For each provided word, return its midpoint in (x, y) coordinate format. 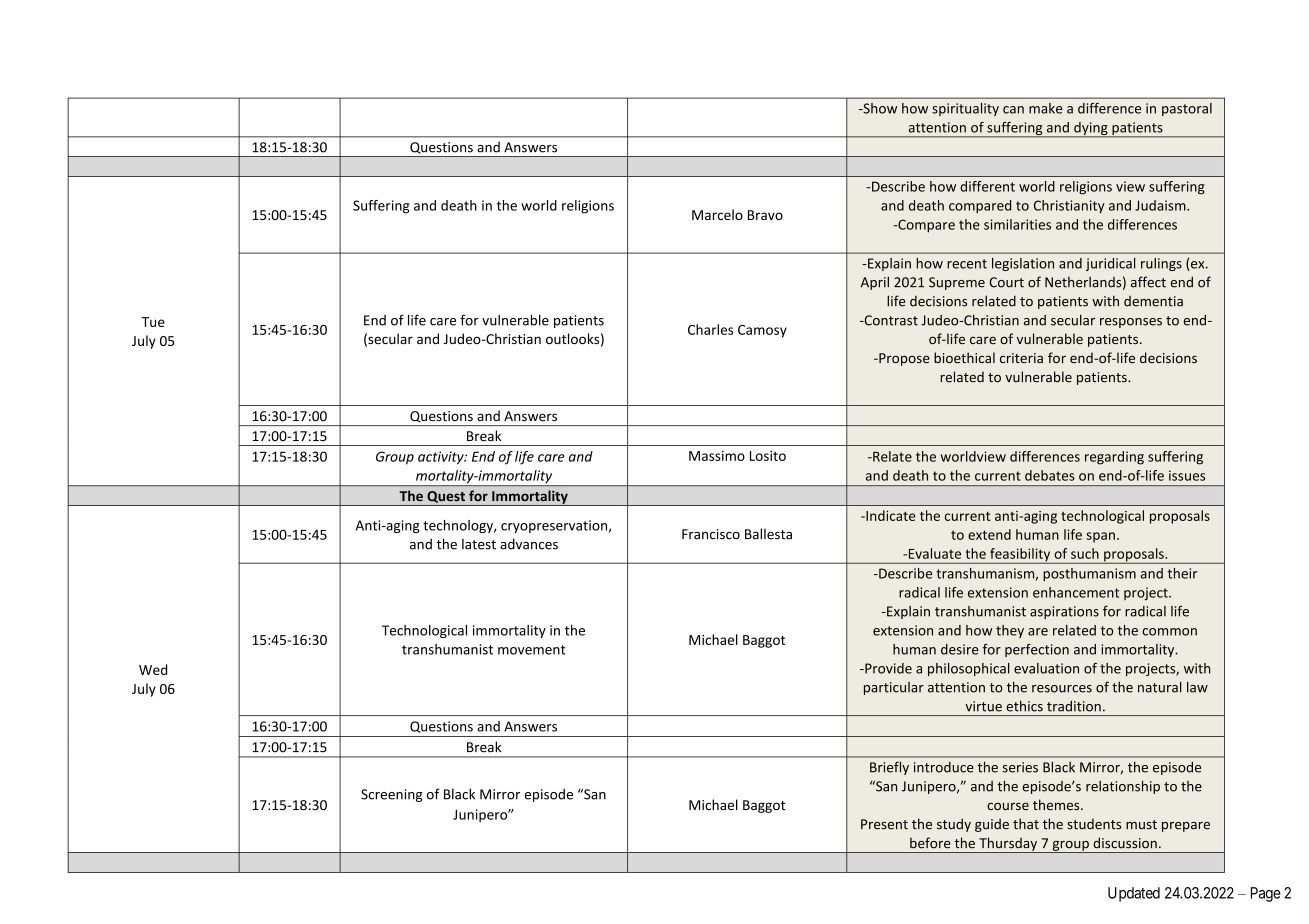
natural (1160, 687)
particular (894, 688)
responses (1131, 323)
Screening (392, 795)
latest (479, 544)
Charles (710, 329)
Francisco (711, 534)
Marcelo (717, 214)
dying (1091, 130)
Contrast (890, 320)
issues (1187, 475)
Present (884, 824)
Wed (153, 669)
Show (879, 108)
